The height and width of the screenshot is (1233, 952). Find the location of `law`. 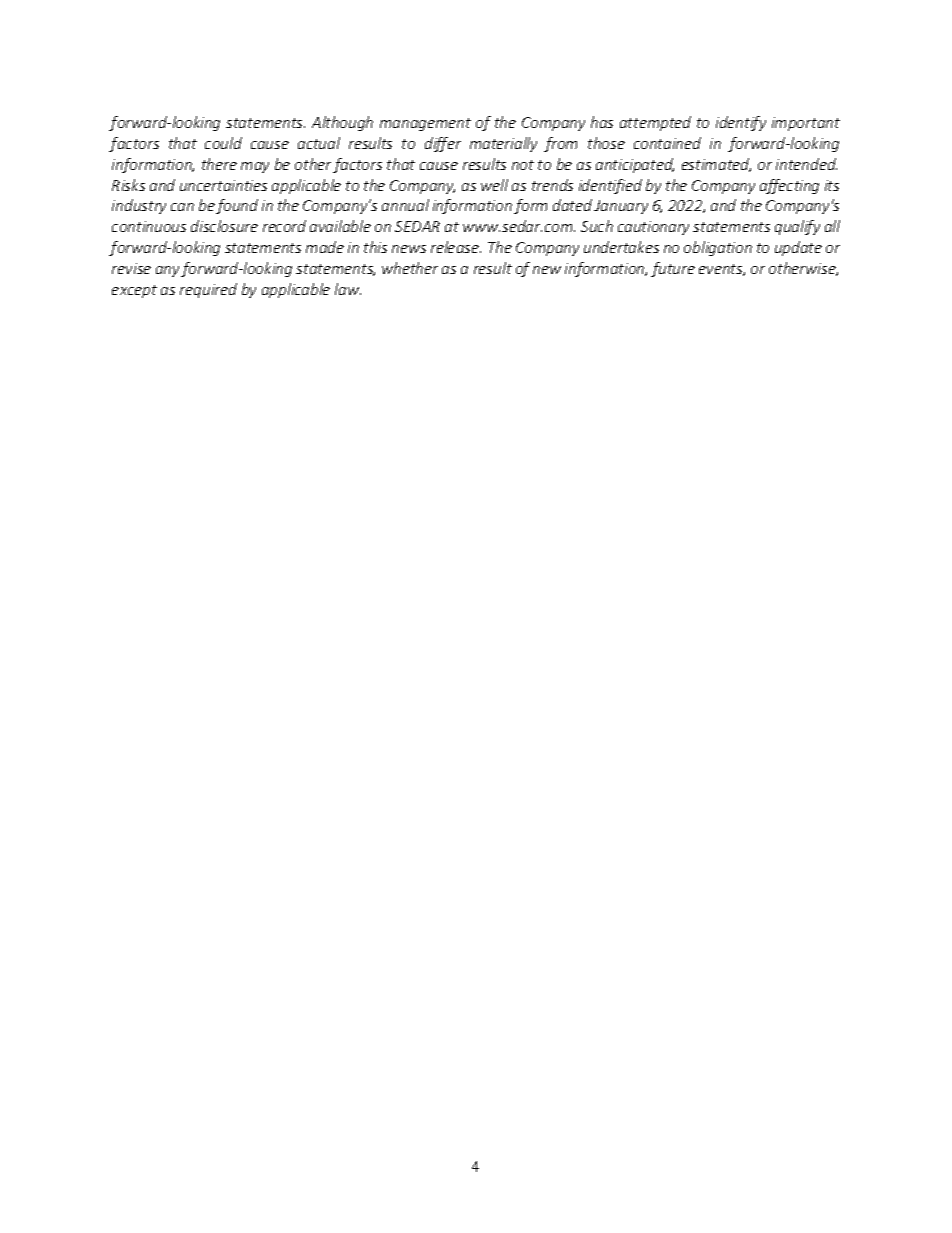

law is located at coordinates (348, 289).
